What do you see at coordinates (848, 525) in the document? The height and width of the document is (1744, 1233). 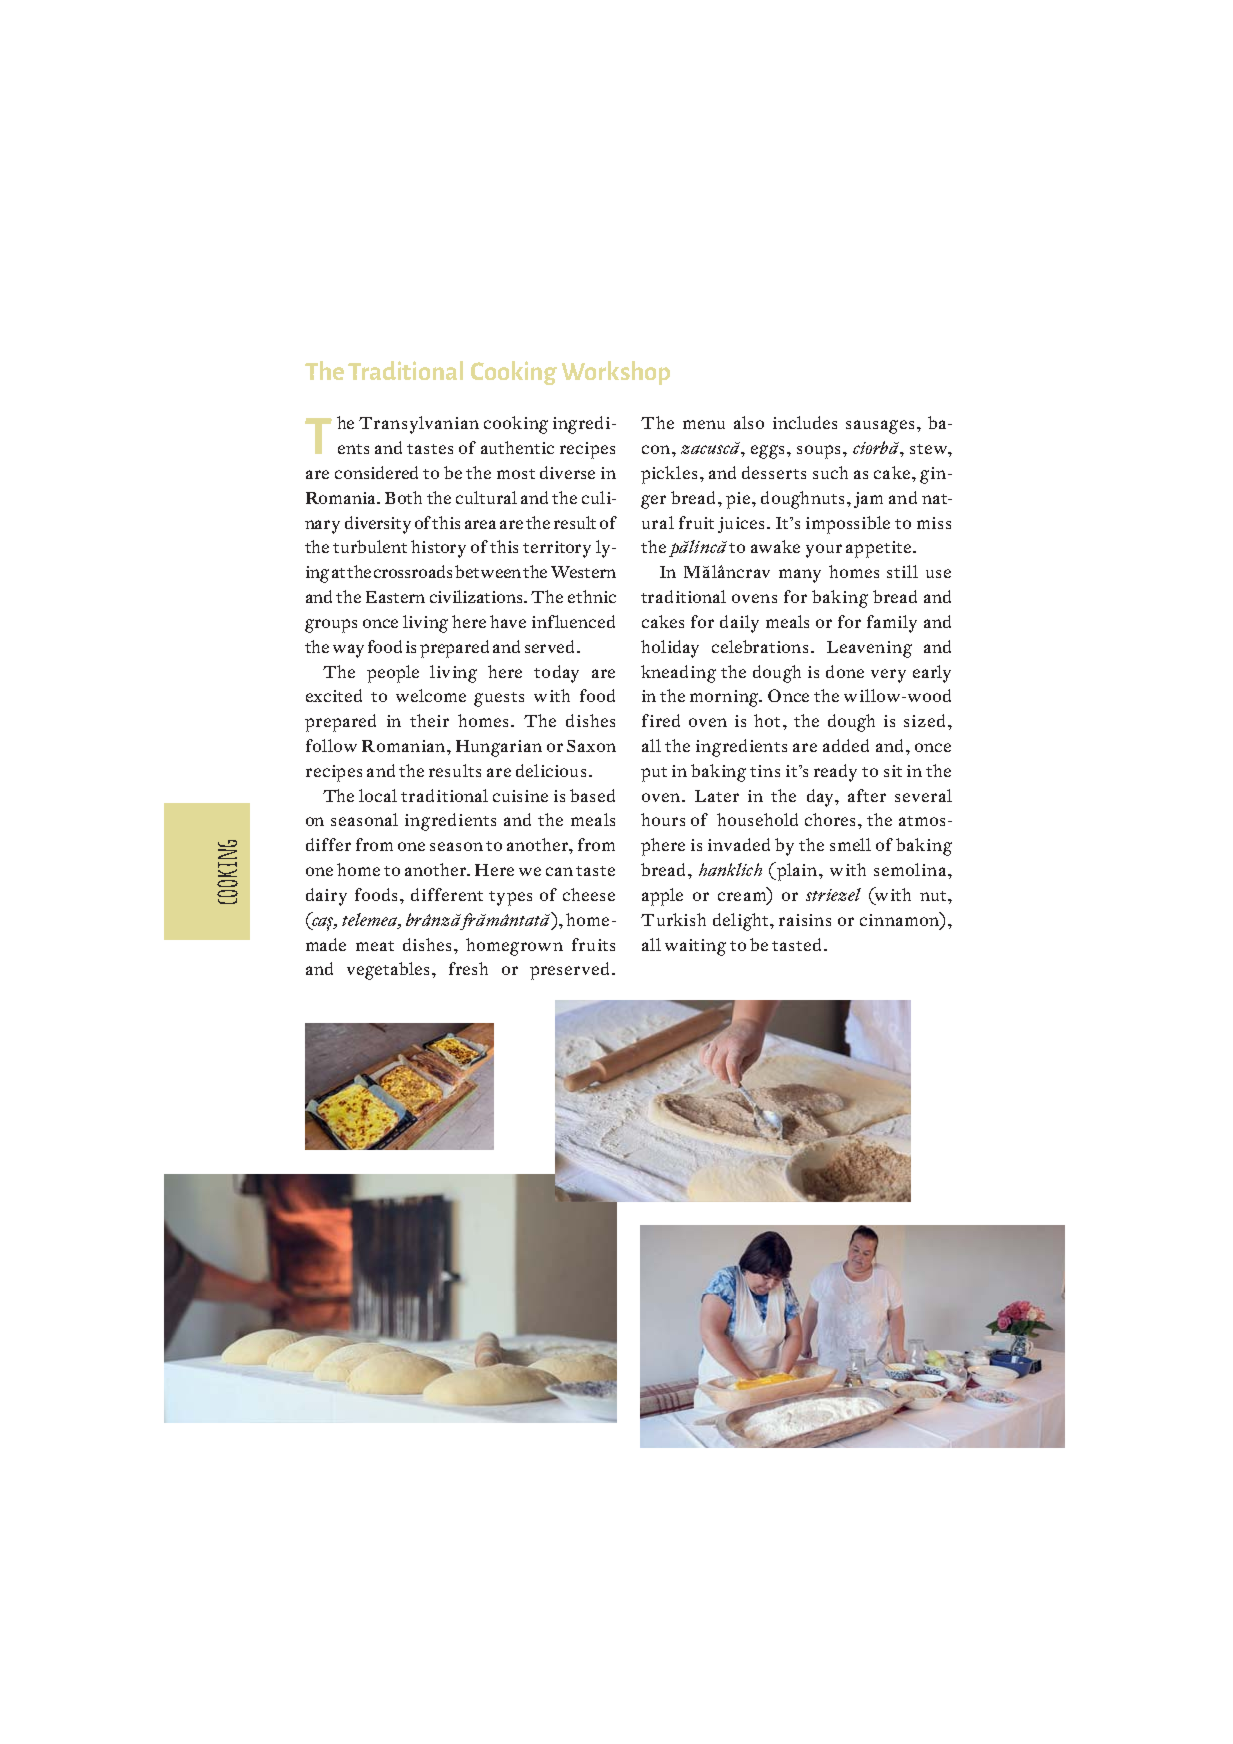 I see `impossible` at bounding box center [848, 525].
